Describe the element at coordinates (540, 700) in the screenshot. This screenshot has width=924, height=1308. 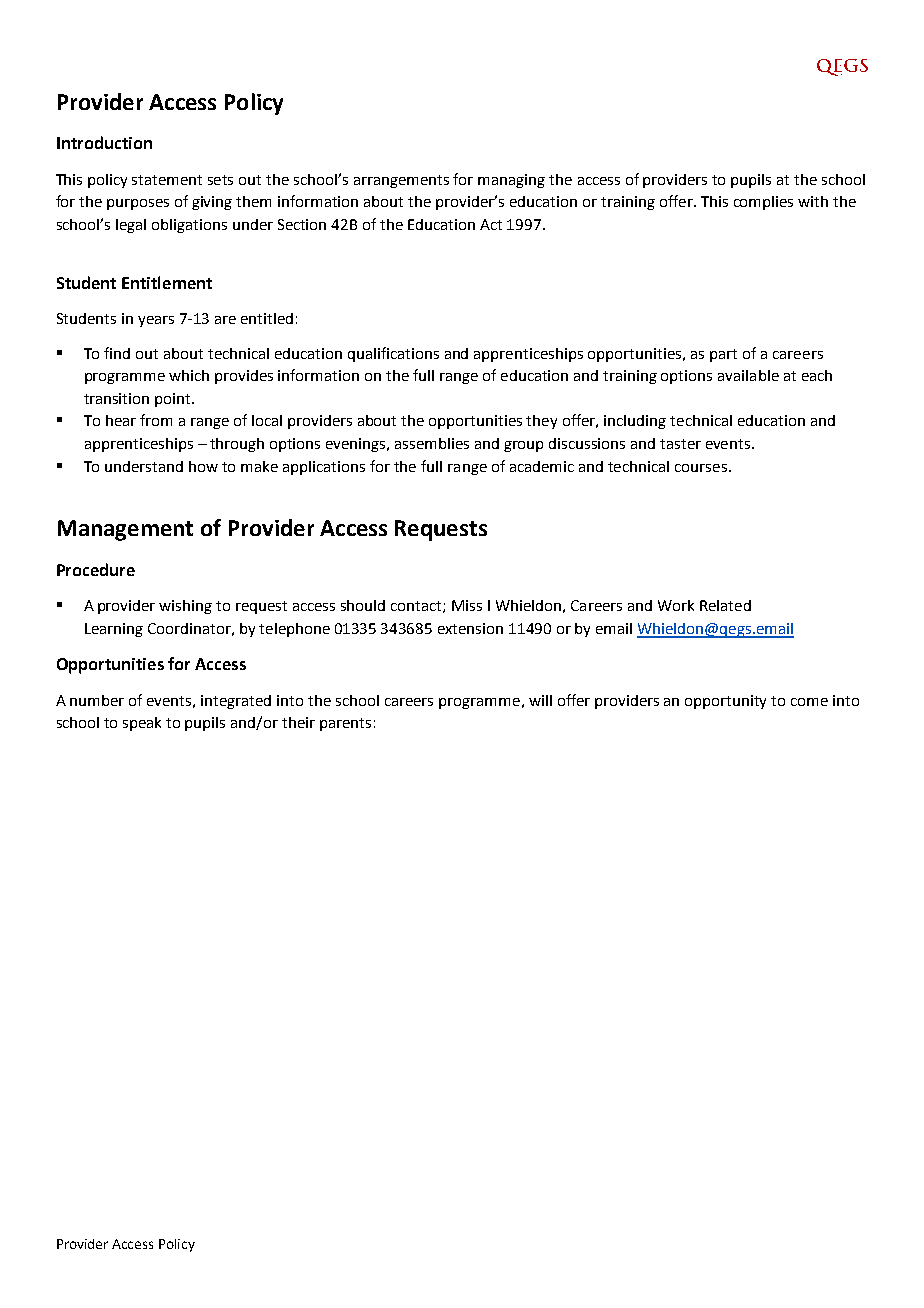
I see `will` at that location.
